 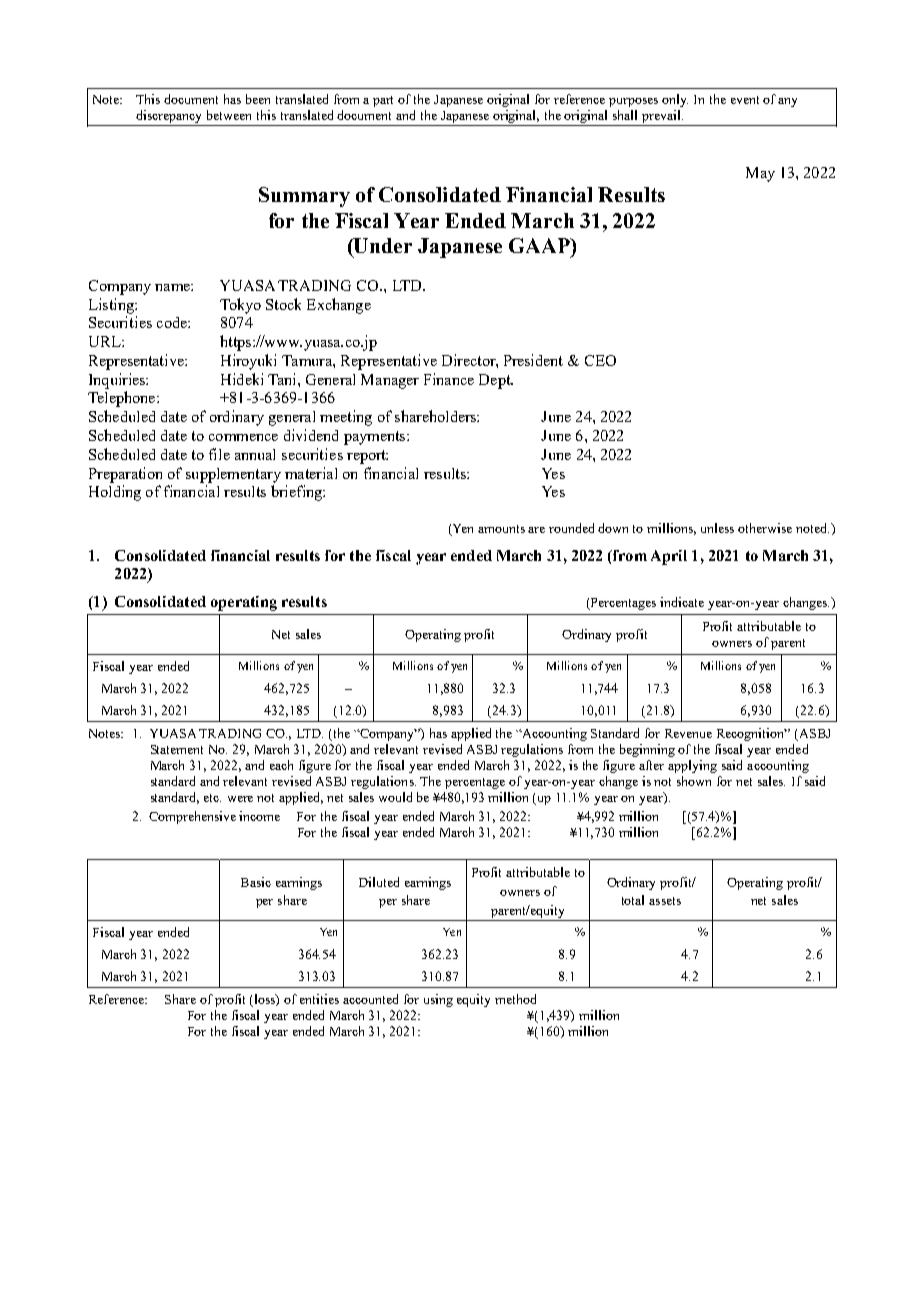 What do you see at coordinates (682, 602) in the page?
I see `indicate` at bounding box center [682, 602].
